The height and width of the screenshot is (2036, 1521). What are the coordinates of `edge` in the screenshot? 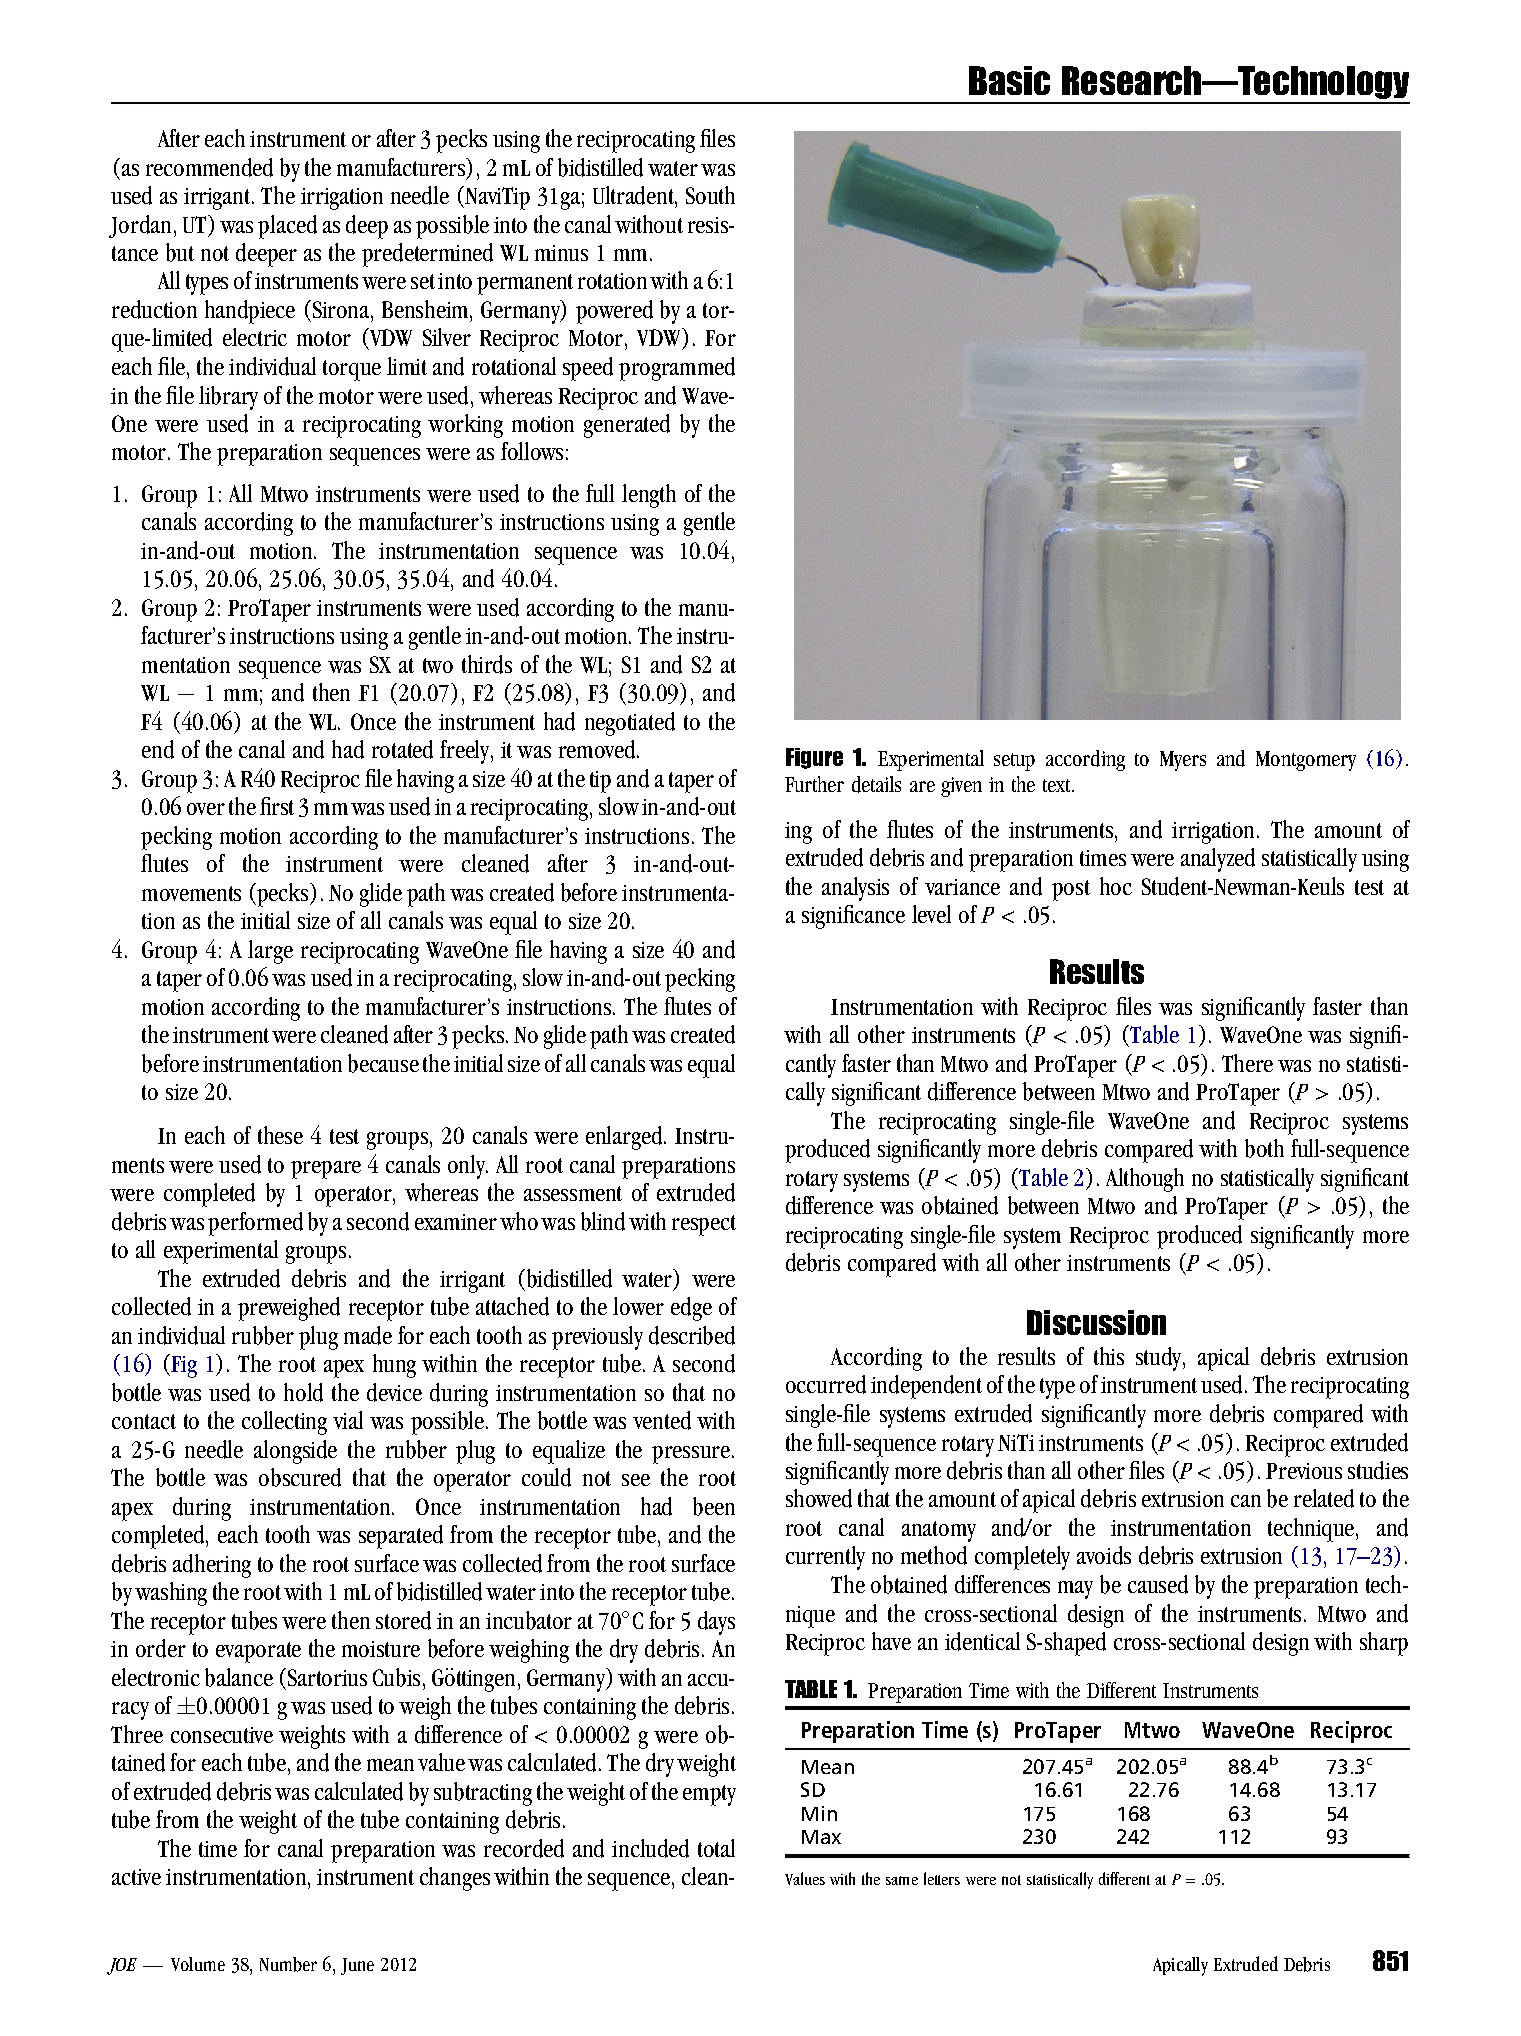 It's located at (691, 1309).
